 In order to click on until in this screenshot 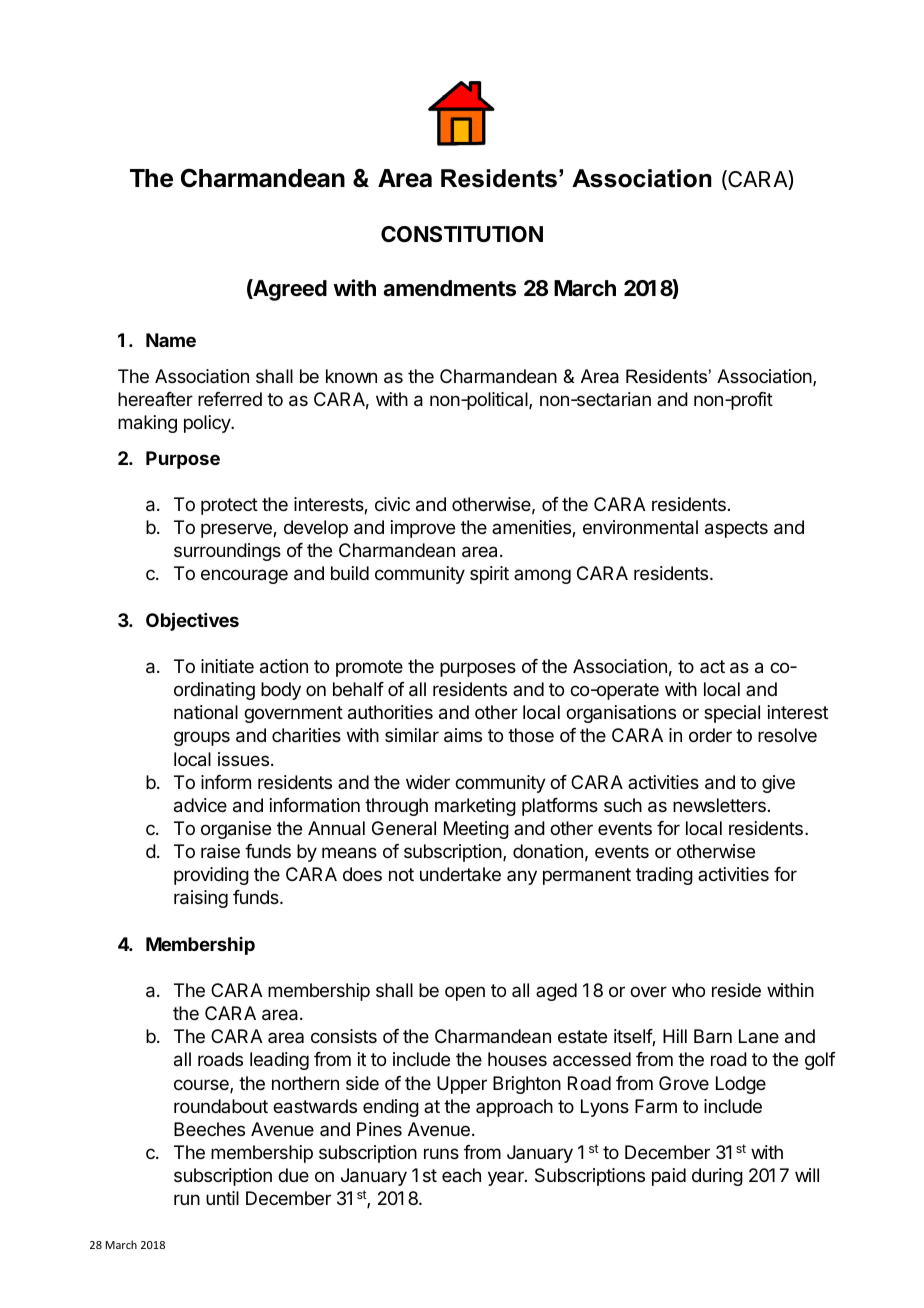, I will do `click(222, 1198)`.
